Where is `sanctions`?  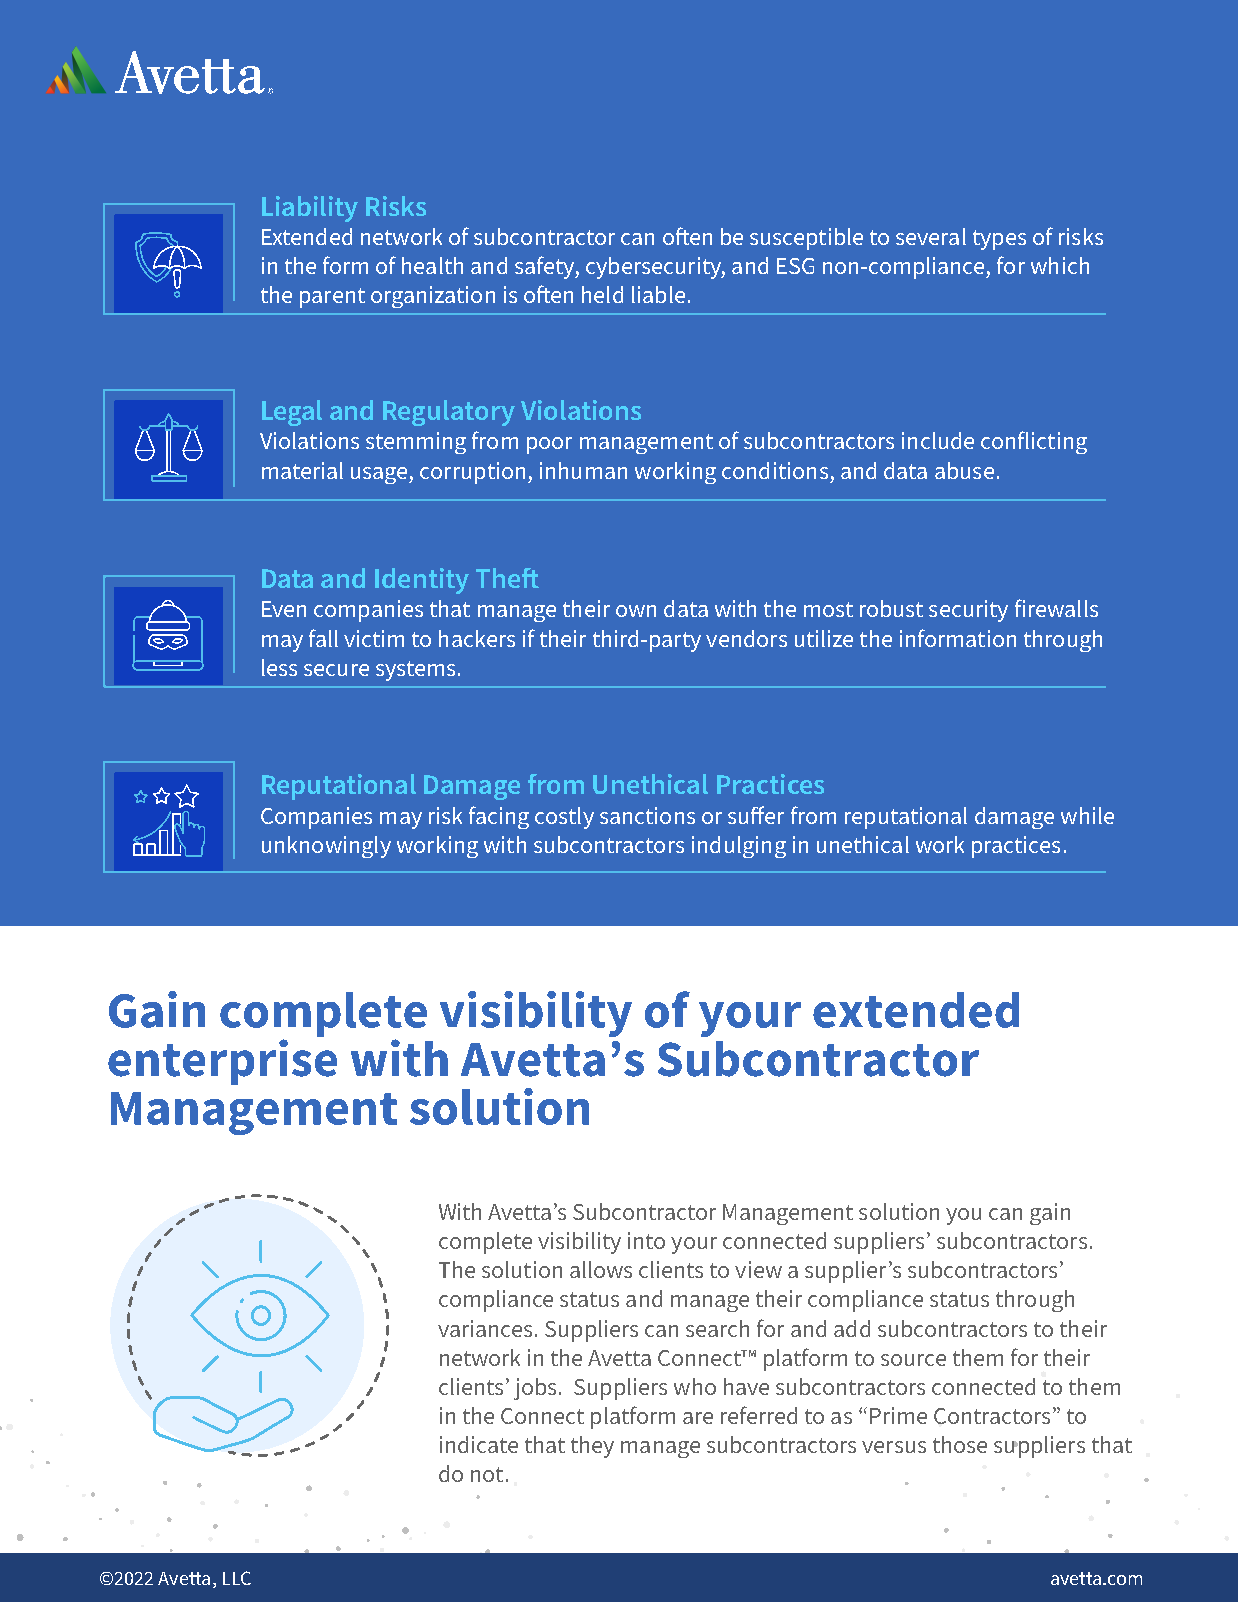 sanctions is located at coordinates (647, 815).
